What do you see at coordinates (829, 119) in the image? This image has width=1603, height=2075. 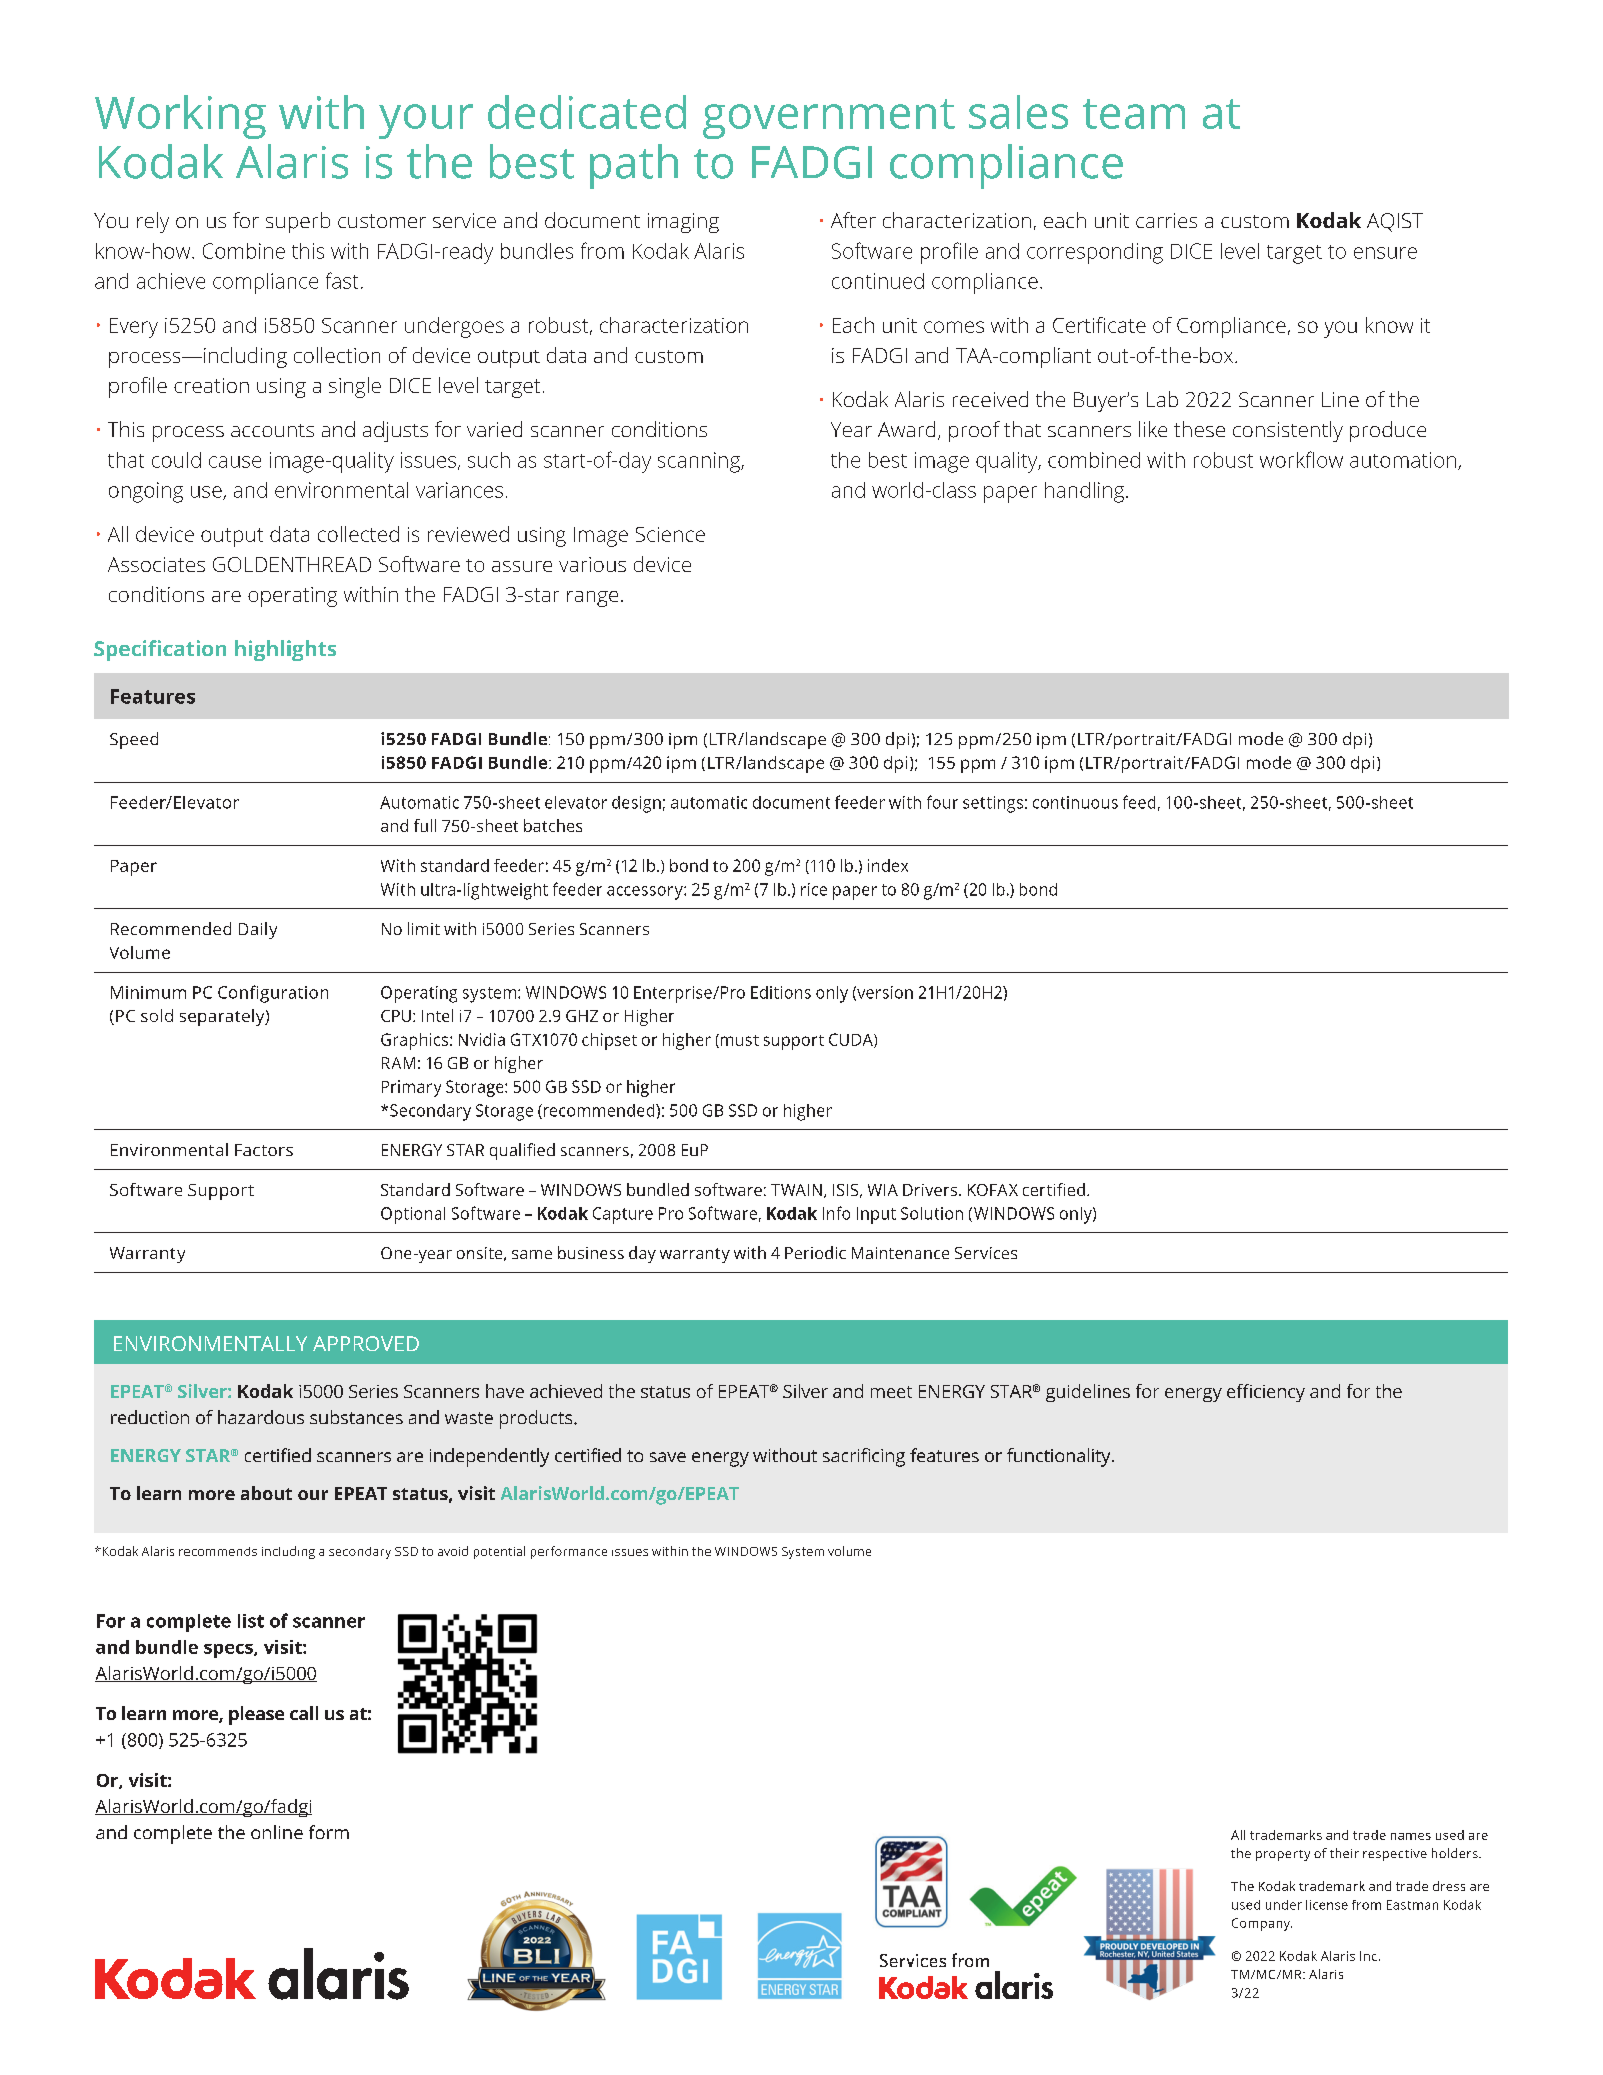 I see `government` at bounding box center [829, 119].
